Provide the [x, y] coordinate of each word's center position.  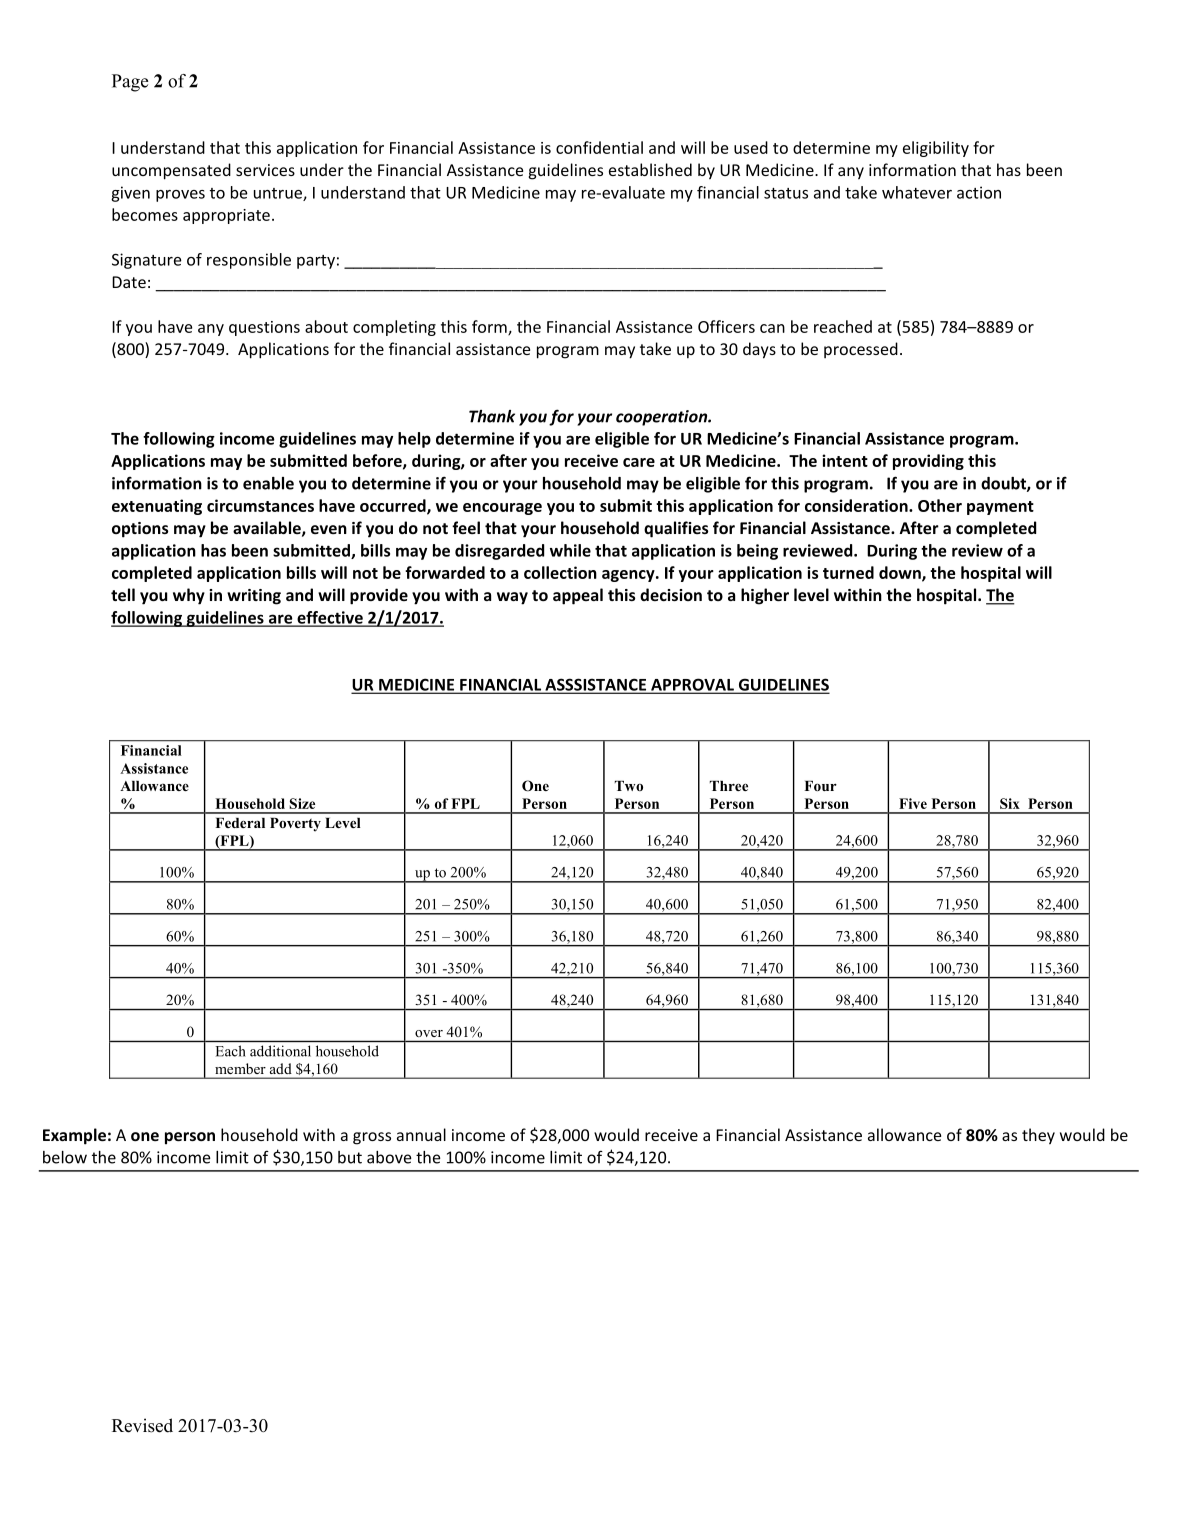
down [901, 573]
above [389, 1157]
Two [629, 786]
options [140, 530]
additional [280, 1051]
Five [913, 803]
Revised [142, 1425]
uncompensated [171, 171]
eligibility [936, 149]
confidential [599, 147]
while [570, 550]
